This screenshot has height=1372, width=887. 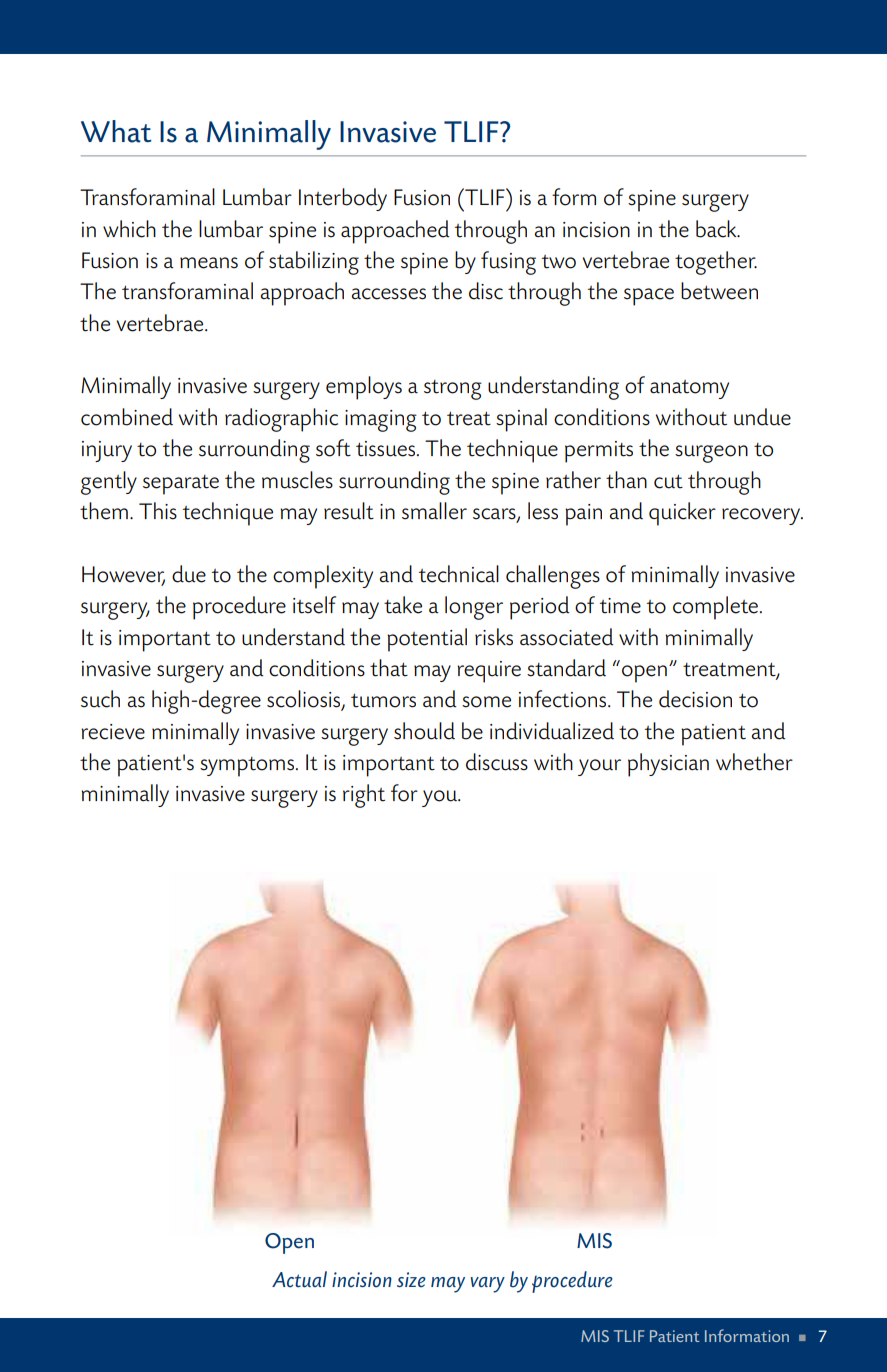 I want to click on What, so click(x=116, y=131).
